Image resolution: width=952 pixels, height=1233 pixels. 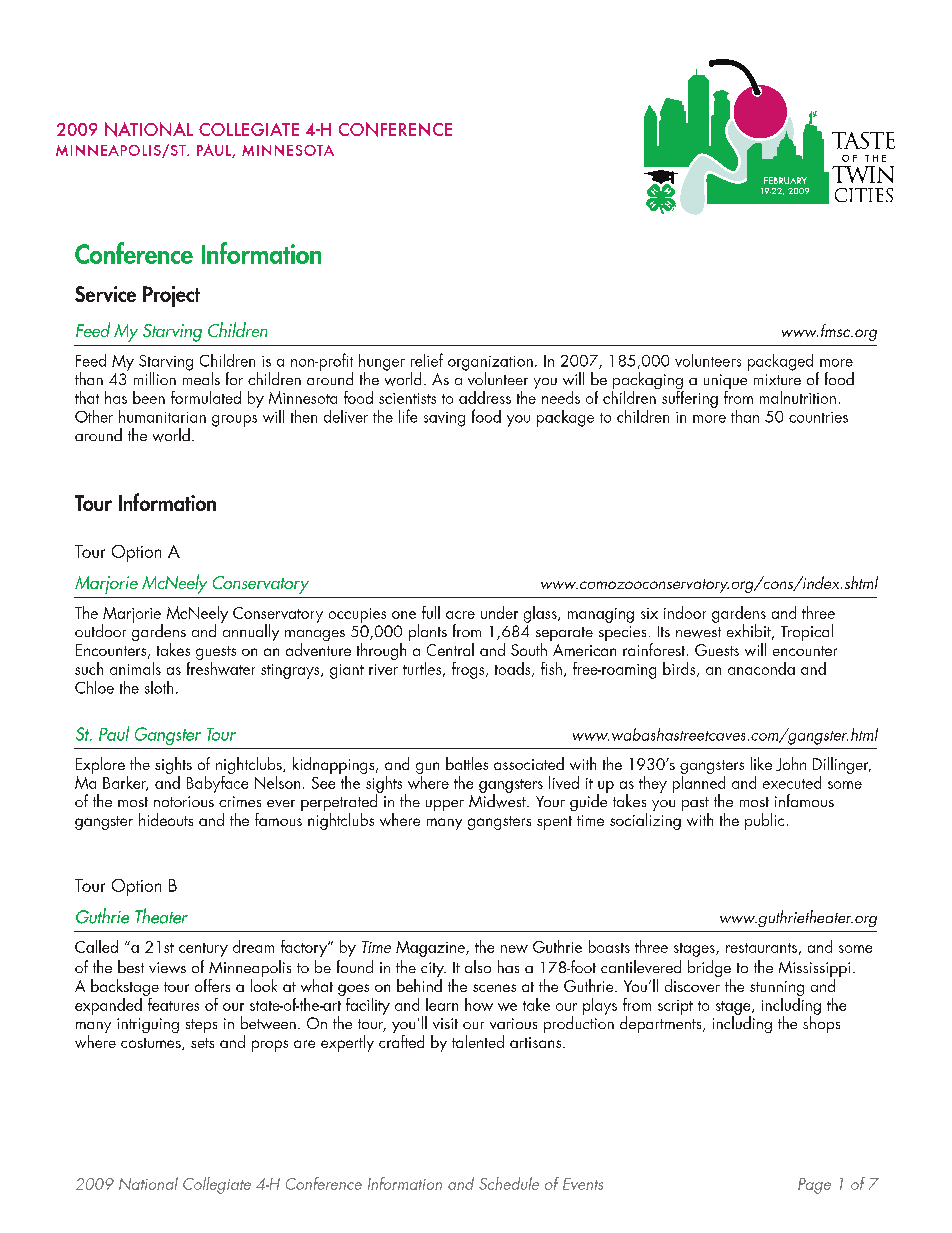 I want to click on Page, so click(x=814, y=1186).
